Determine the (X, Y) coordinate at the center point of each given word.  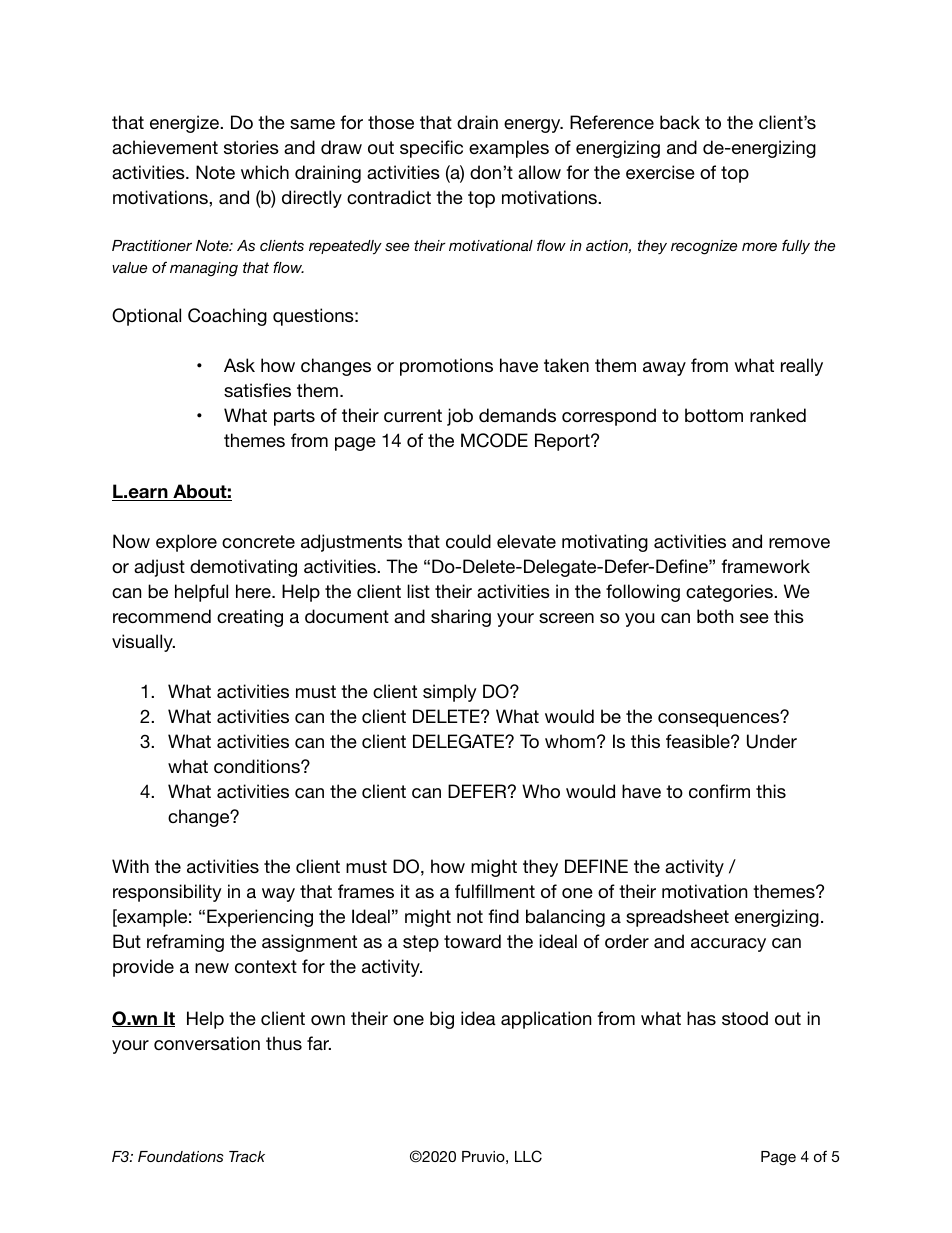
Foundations (181, 1156)
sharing (461, 618)
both (715, 616)
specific (431, 149)
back (680, 122)
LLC (528, 1156)
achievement (165, 147)
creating (250, 618)
